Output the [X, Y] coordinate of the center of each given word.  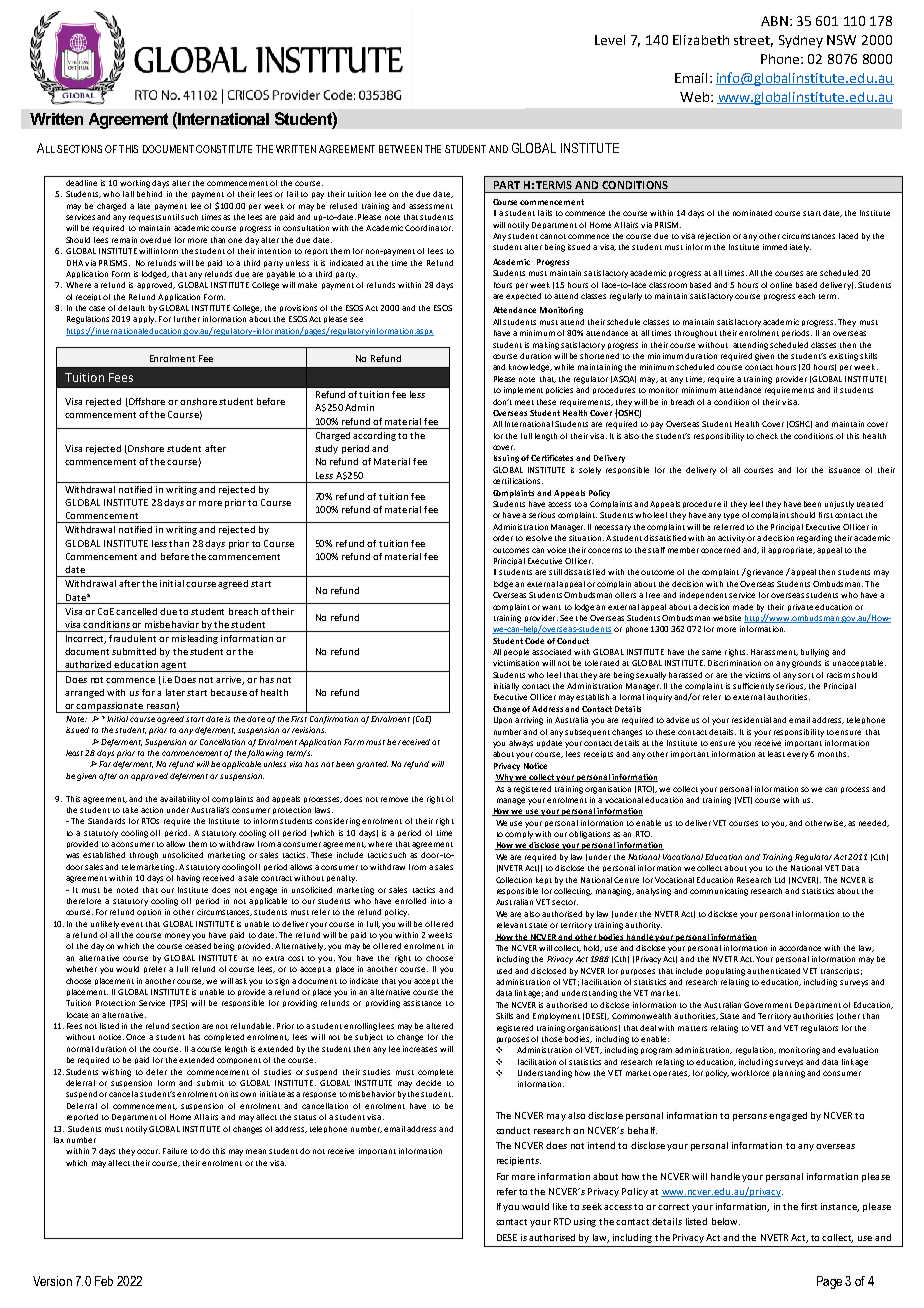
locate [77, 1015]
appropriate [791, 550]
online [781, 285]
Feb [104, 1281]
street [753, 41]
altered [439, 1026]
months [833, 754]
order [503, 538]
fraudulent [132, 638]
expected [523, 296]
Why [505, 778]
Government [768, 1005]
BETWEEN [400, 149]
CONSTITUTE [224, 149]
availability [180, 800]
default [131, 308]
